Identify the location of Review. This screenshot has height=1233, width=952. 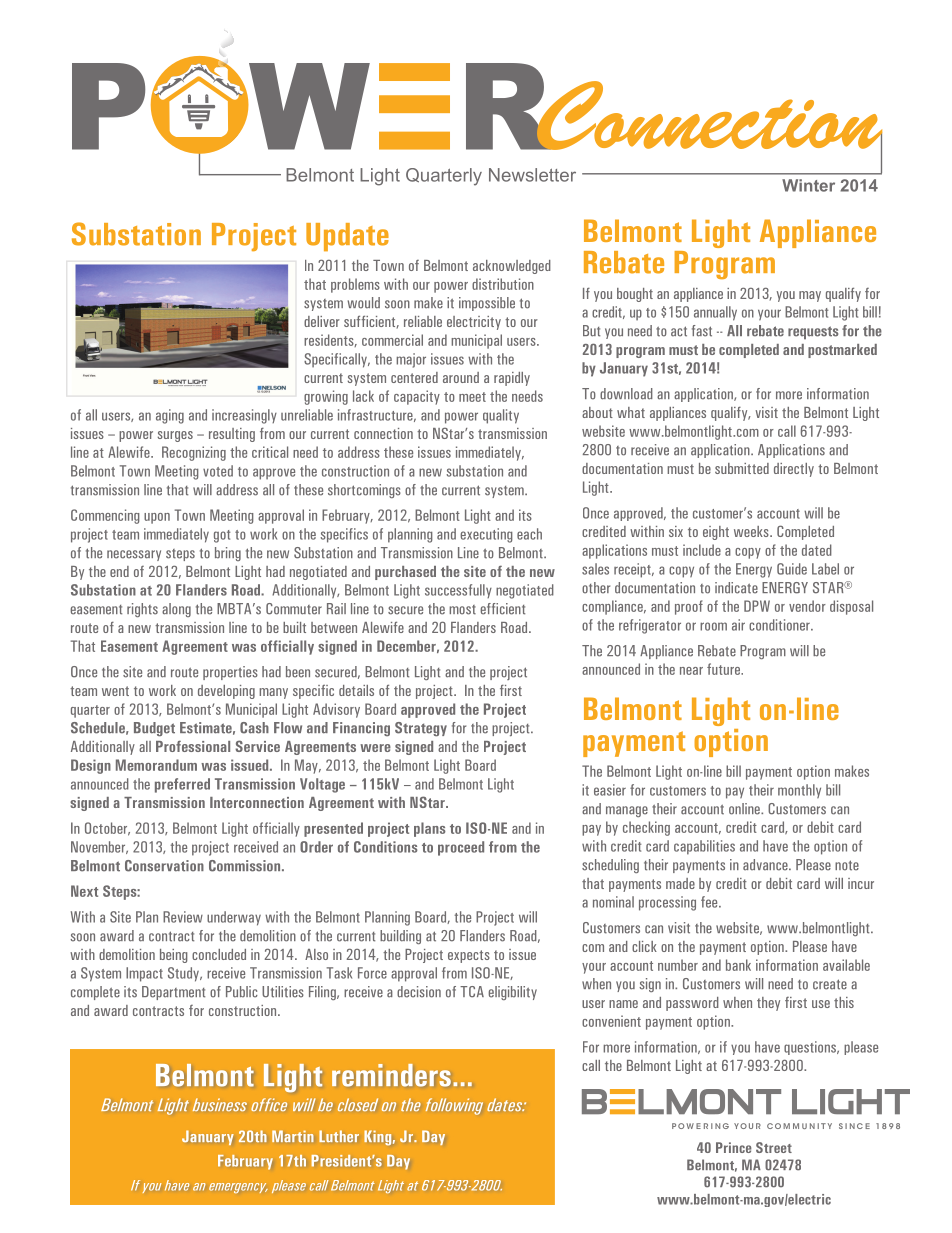
(183, 917).
